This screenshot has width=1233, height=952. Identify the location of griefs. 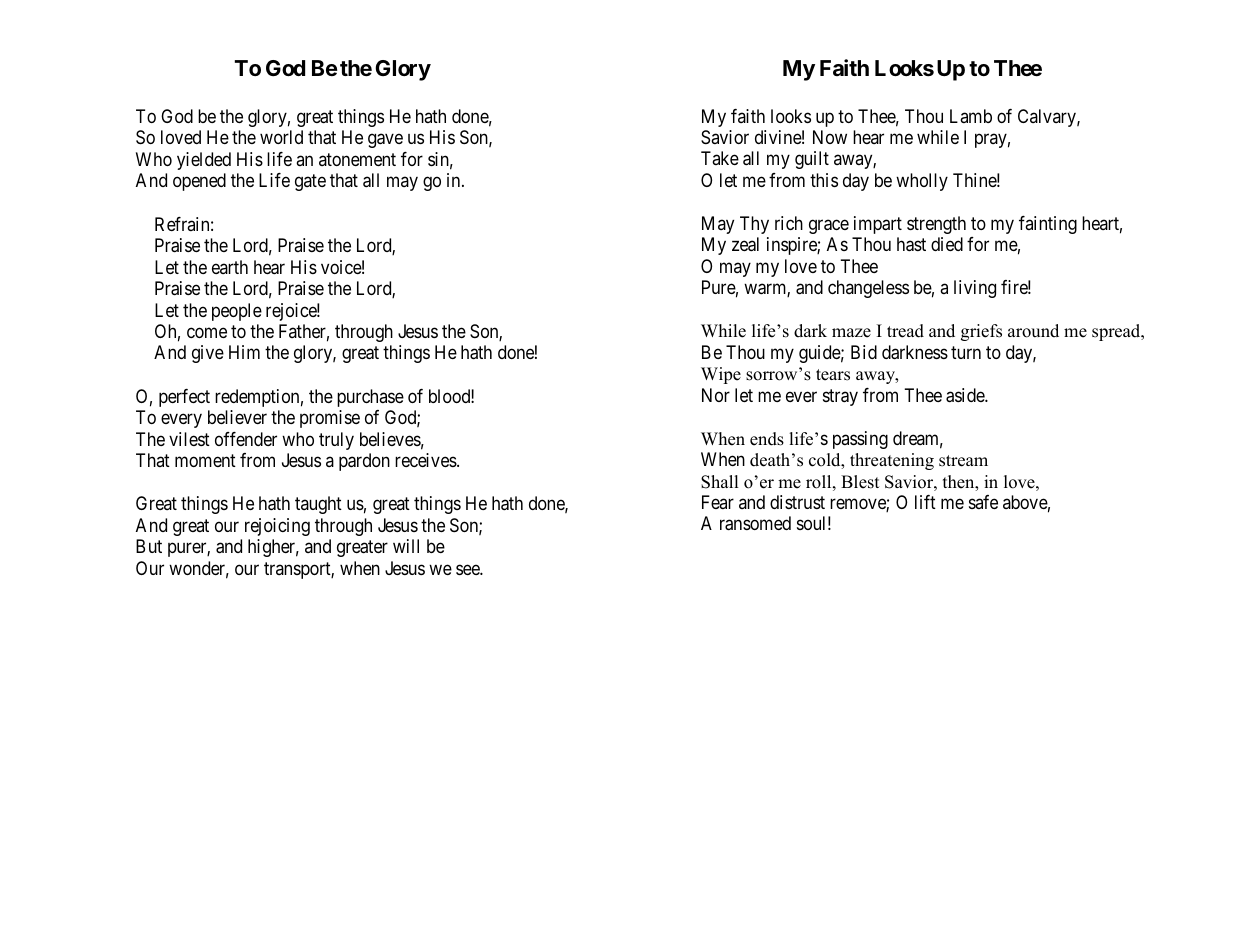
(981, 332).
